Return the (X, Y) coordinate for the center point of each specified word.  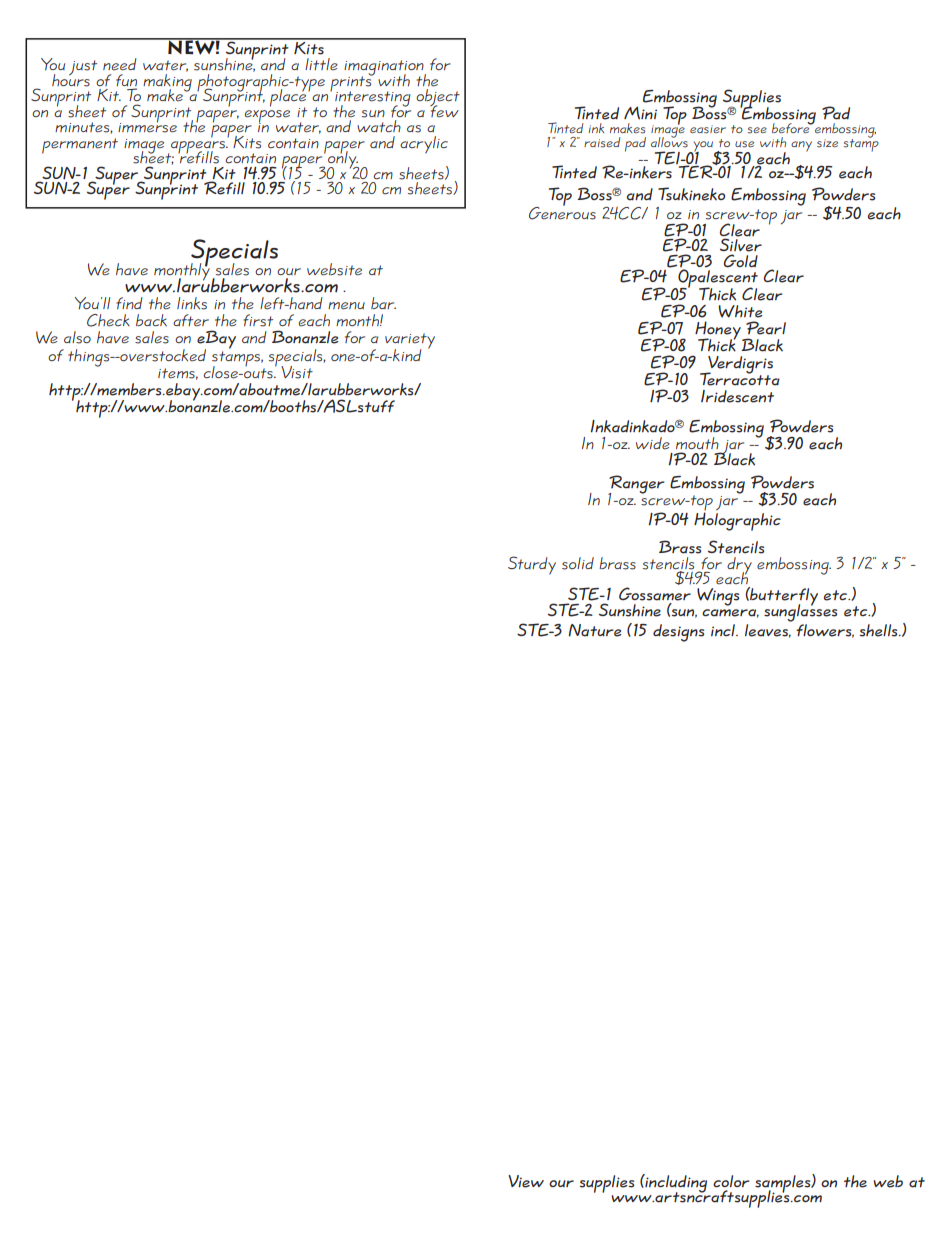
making (167, 82)
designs (678, 633)
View (526, 1181)
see (757, 130)
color (731, 1181)
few (444, 110)
